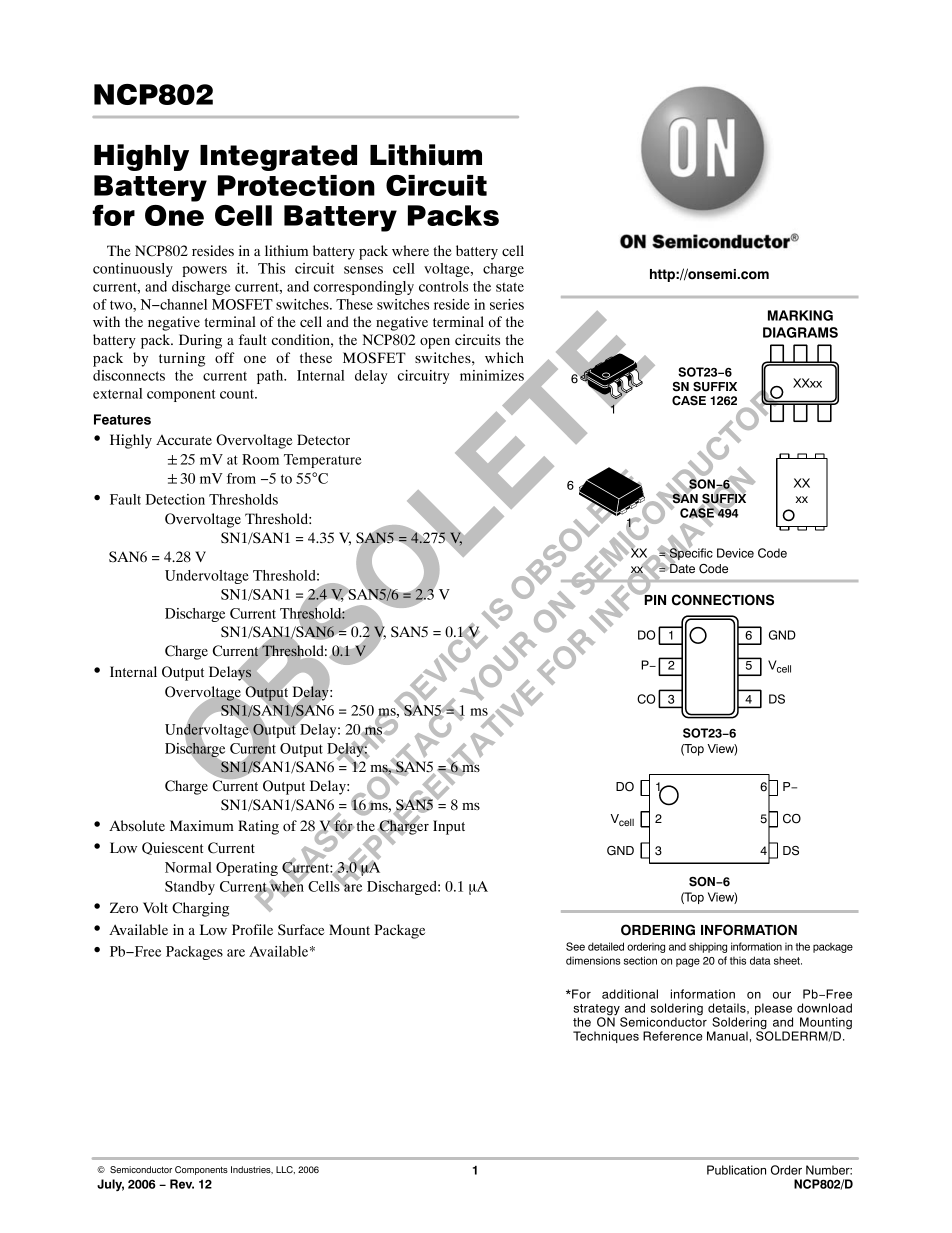  What do you see at coordinates (410, 250) in the image?
I see `where` at bounding box center [410, 250].
